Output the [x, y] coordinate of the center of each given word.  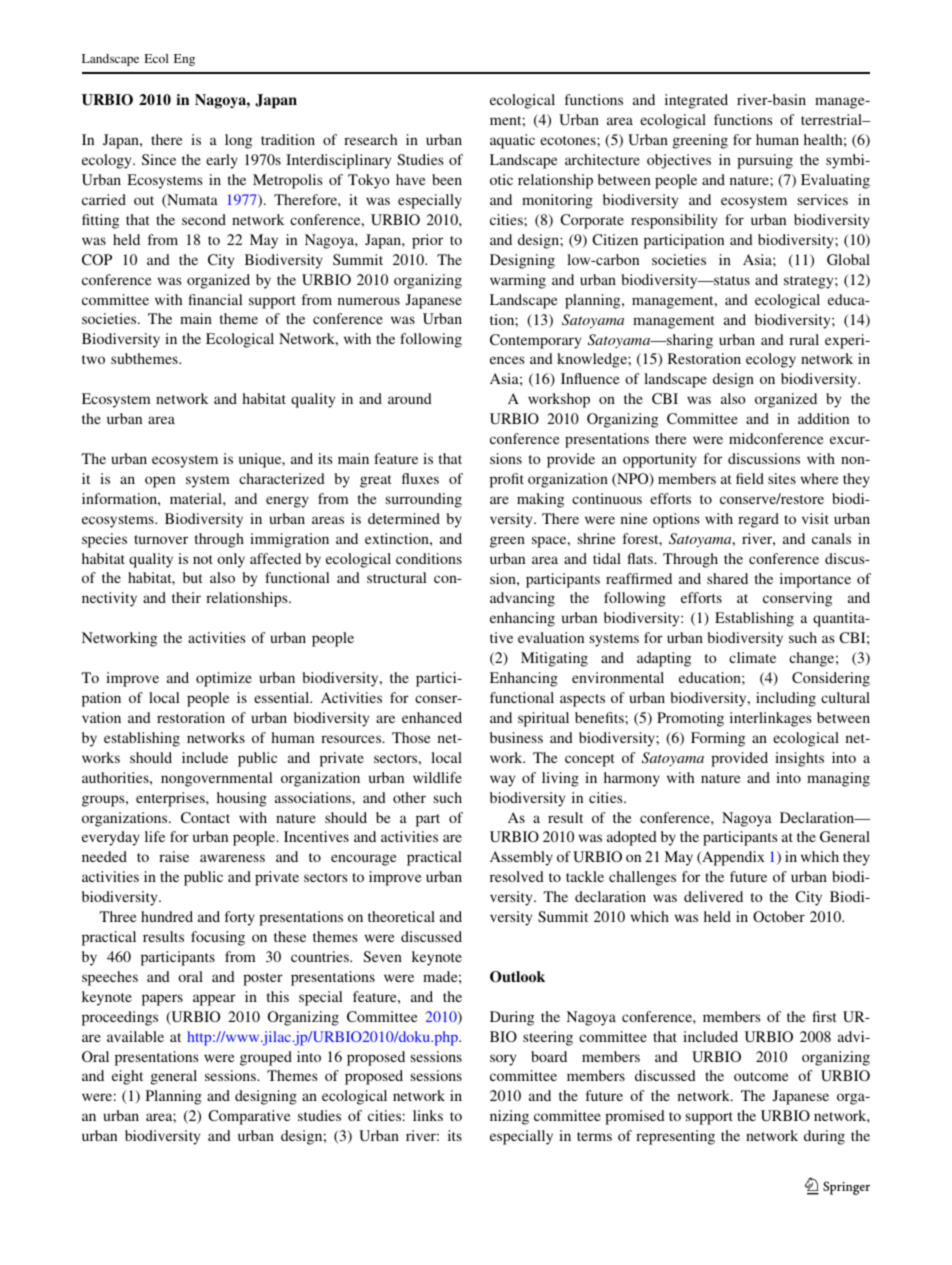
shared [727, 578]
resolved [517, 876]
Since [159, 159]
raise [174, 856]
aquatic [512, 141]
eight [127, 1077]
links [428, 1115]
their [186, 597]
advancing [522, 599]
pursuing [765, 161]
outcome [761, 1076]
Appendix [732, 858]
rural [804, 339]
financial [215, 299]
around [410, 398]
